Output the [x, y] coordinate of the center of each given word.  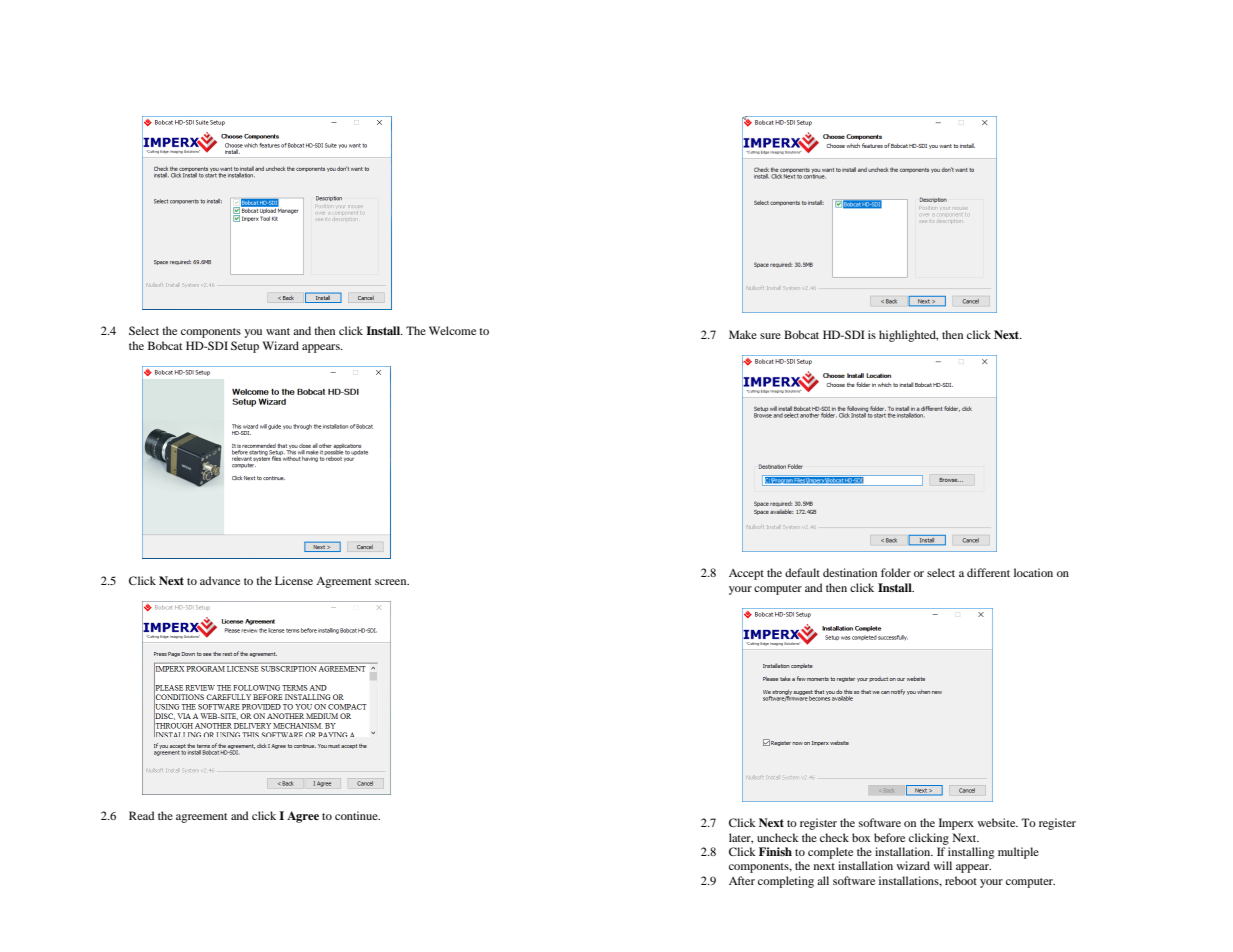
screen [392, 582]
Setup [245, 347]
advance [220, 580]
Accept [746, 574]
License [294, 580]
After [742, 880]
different [988, 572]
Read [142, 815]
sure [770, 336]
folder [896, 572]
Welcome [452, 330]
